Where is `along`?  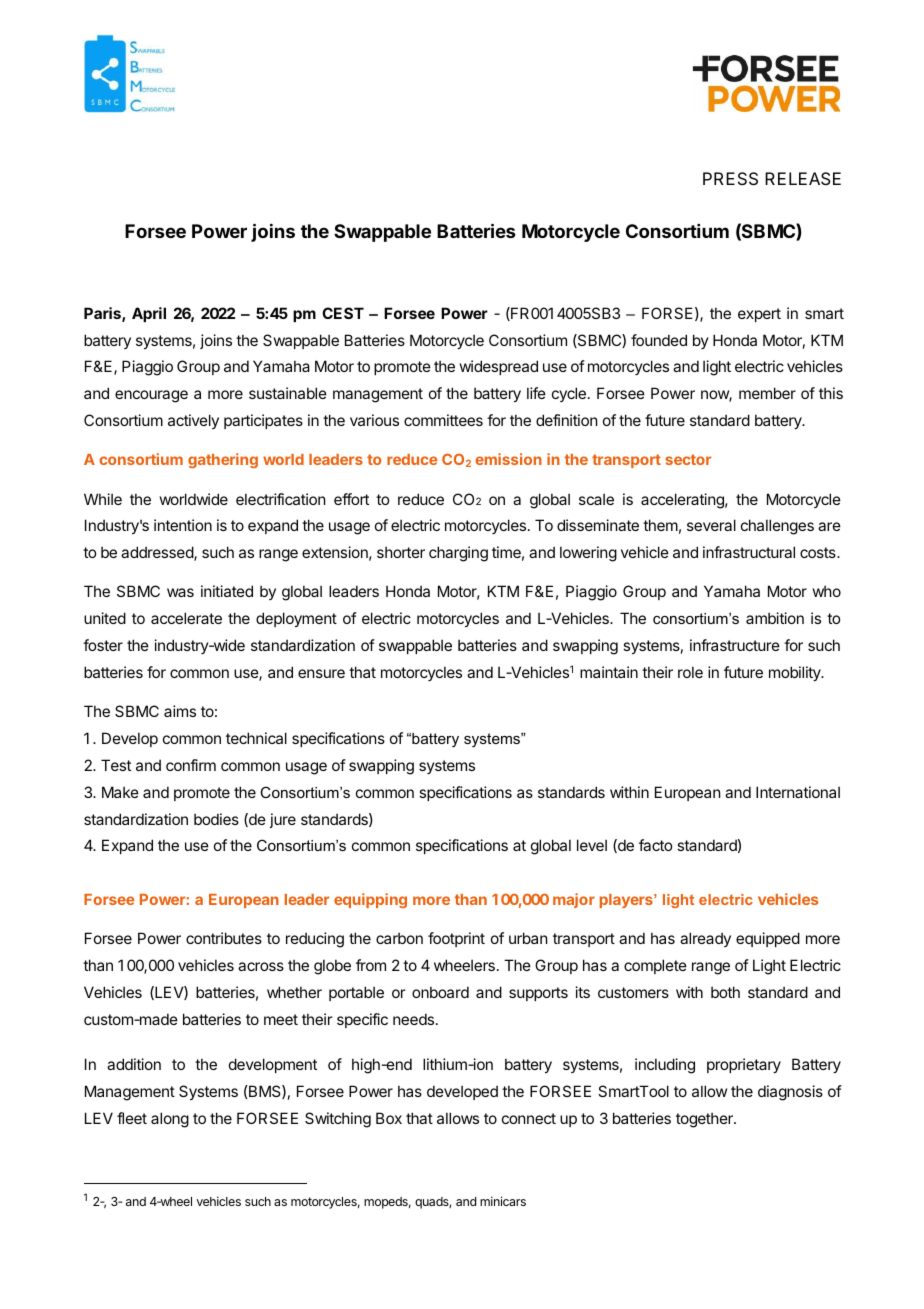
along is located at coordinates (170, 1120).
